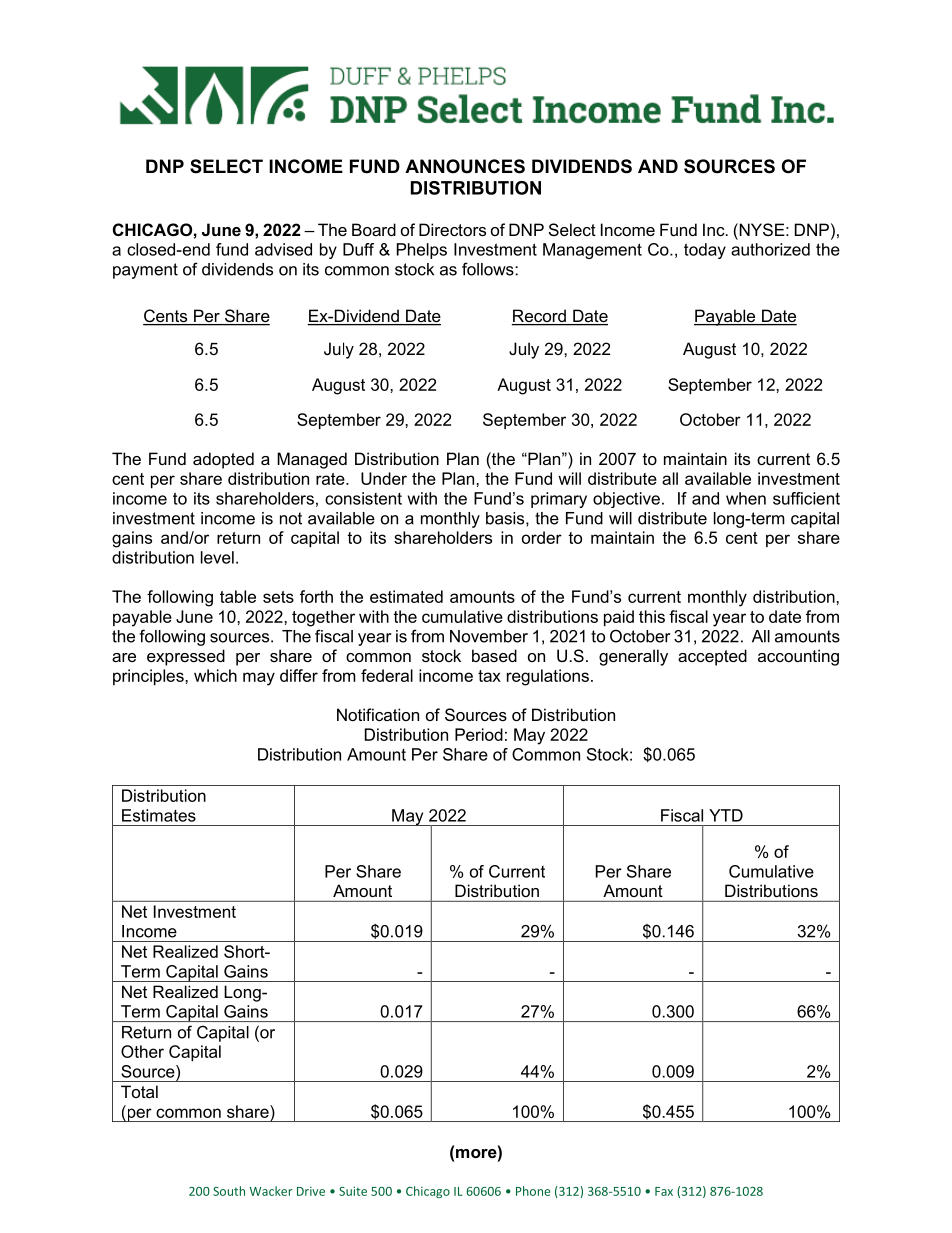 The image size is (952, 1233). What do you see at coordinates (215, 675) in the page?
I see `which` at bounding box center [215, 675].
